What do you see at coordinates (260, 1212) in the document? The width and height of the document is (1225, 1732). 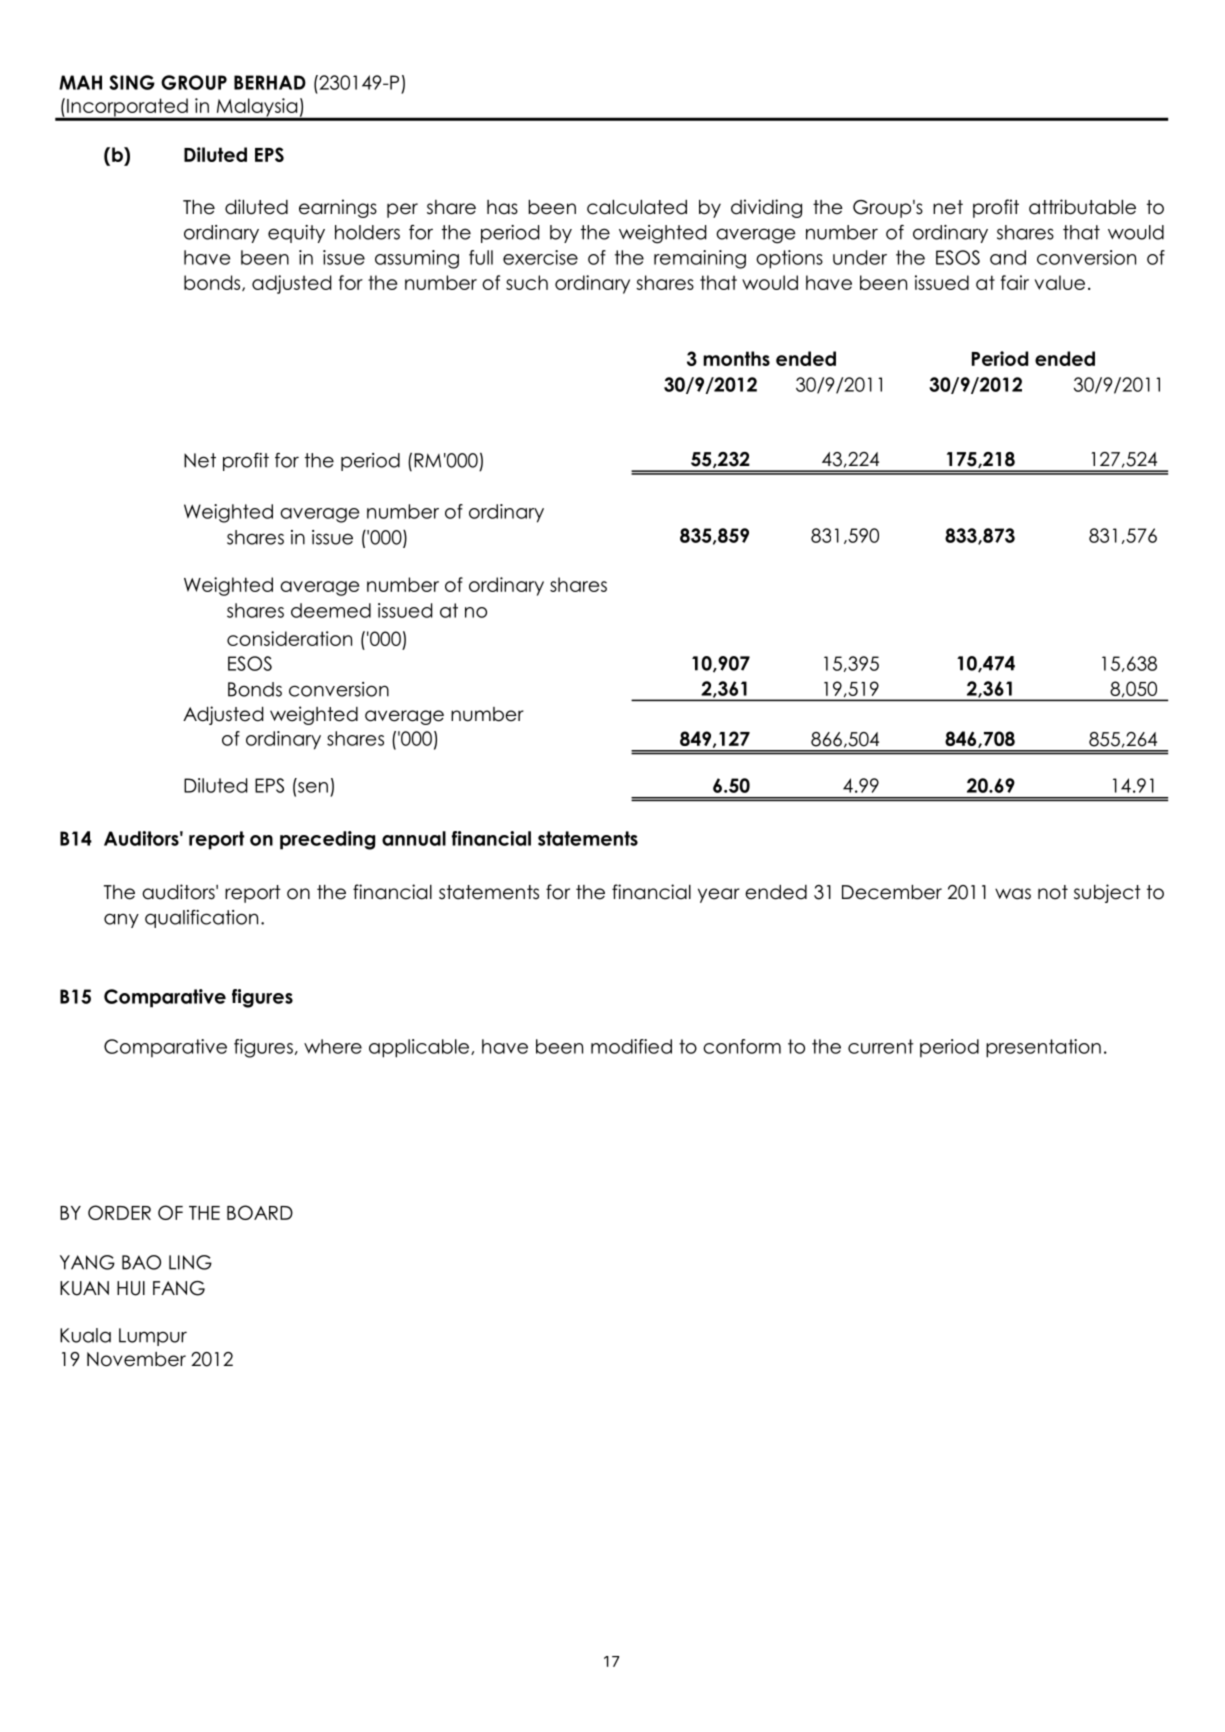 I see `BOARD` at bounding box center [260, 1212].
